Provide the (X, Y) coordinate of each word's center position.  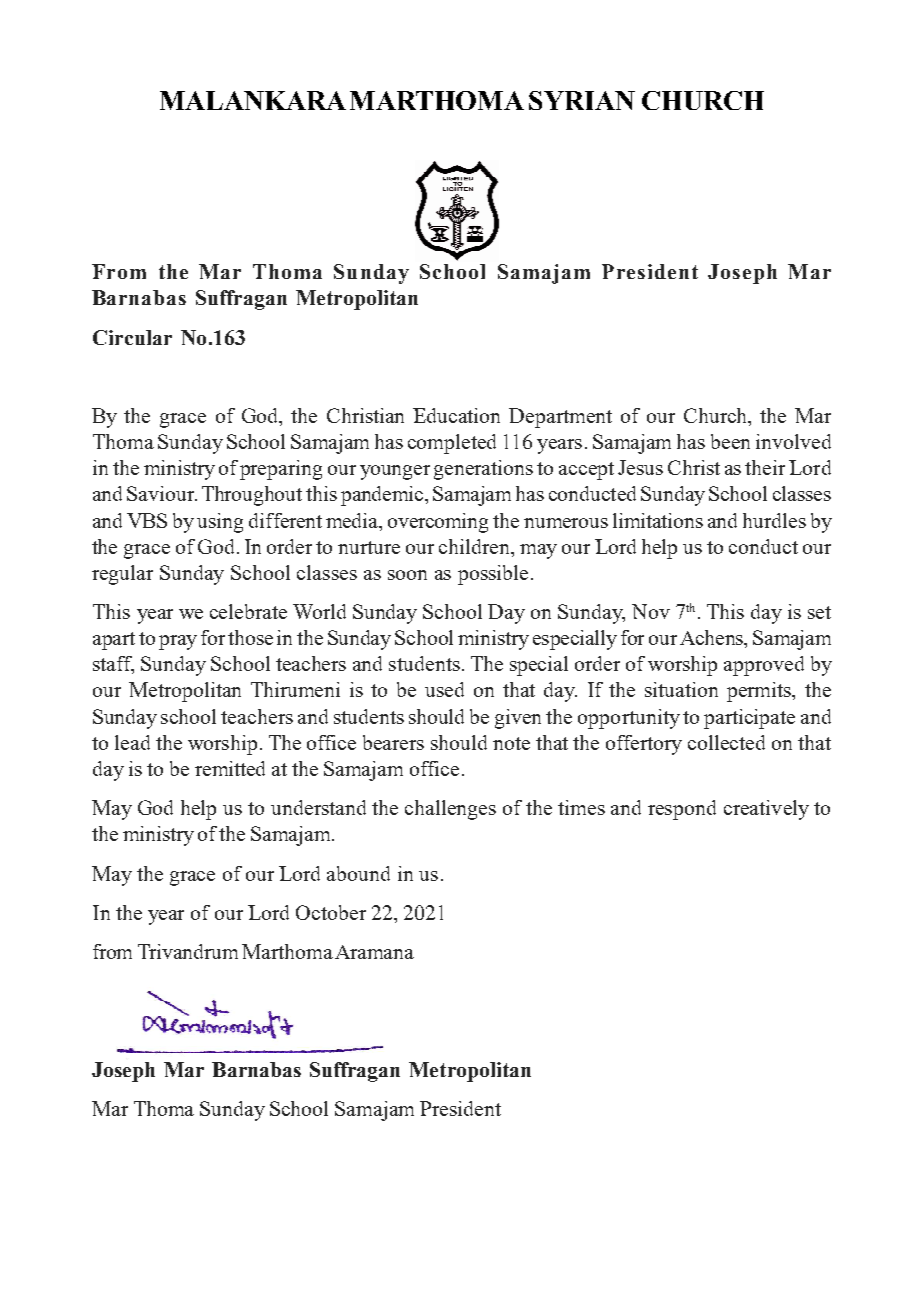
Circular (132, 337)
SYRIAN (582, 100)
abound (358, 873)
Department (560, 418)
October (331, 912)
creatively (766, 810)
